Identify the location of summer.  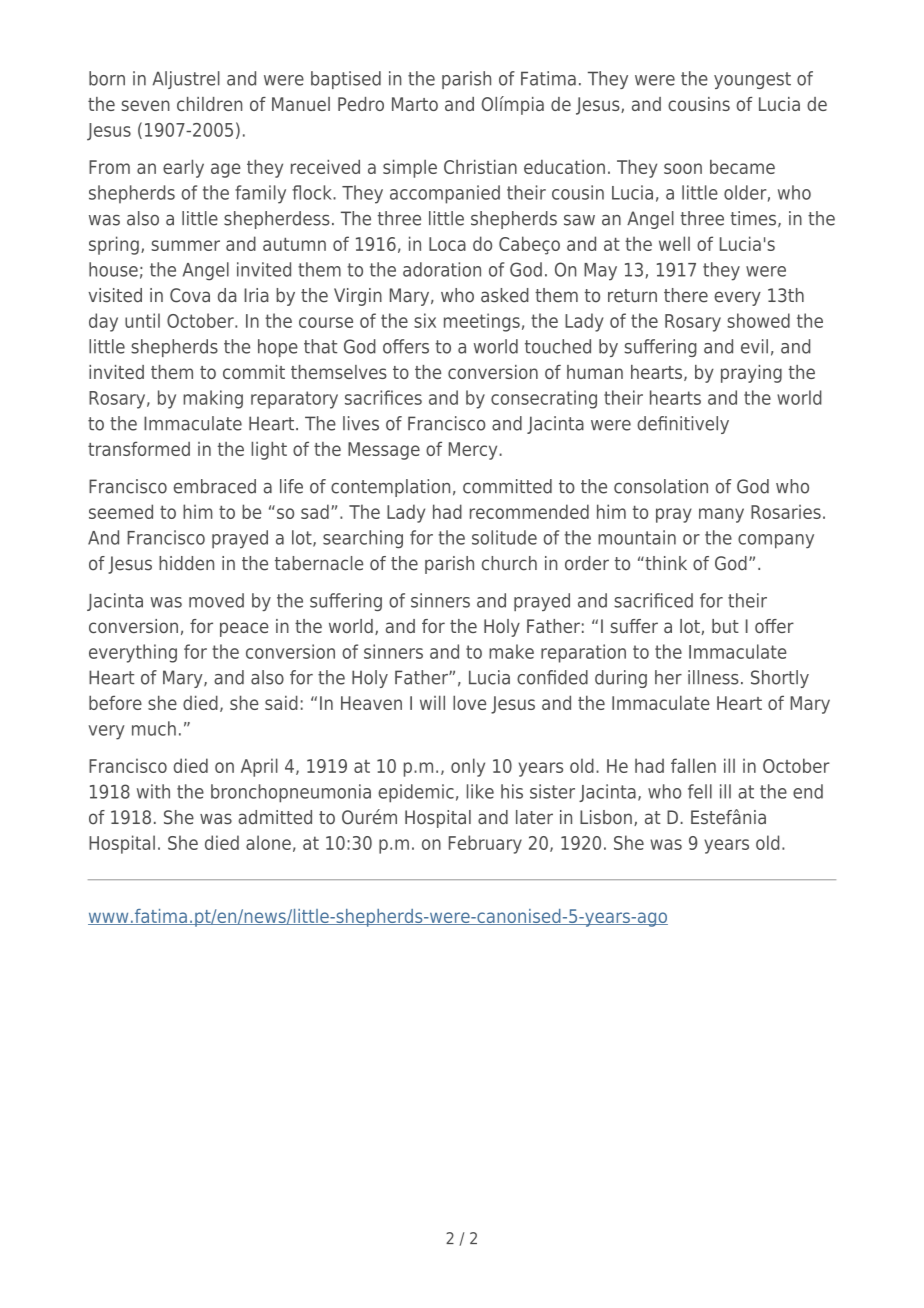
(185, 245).
